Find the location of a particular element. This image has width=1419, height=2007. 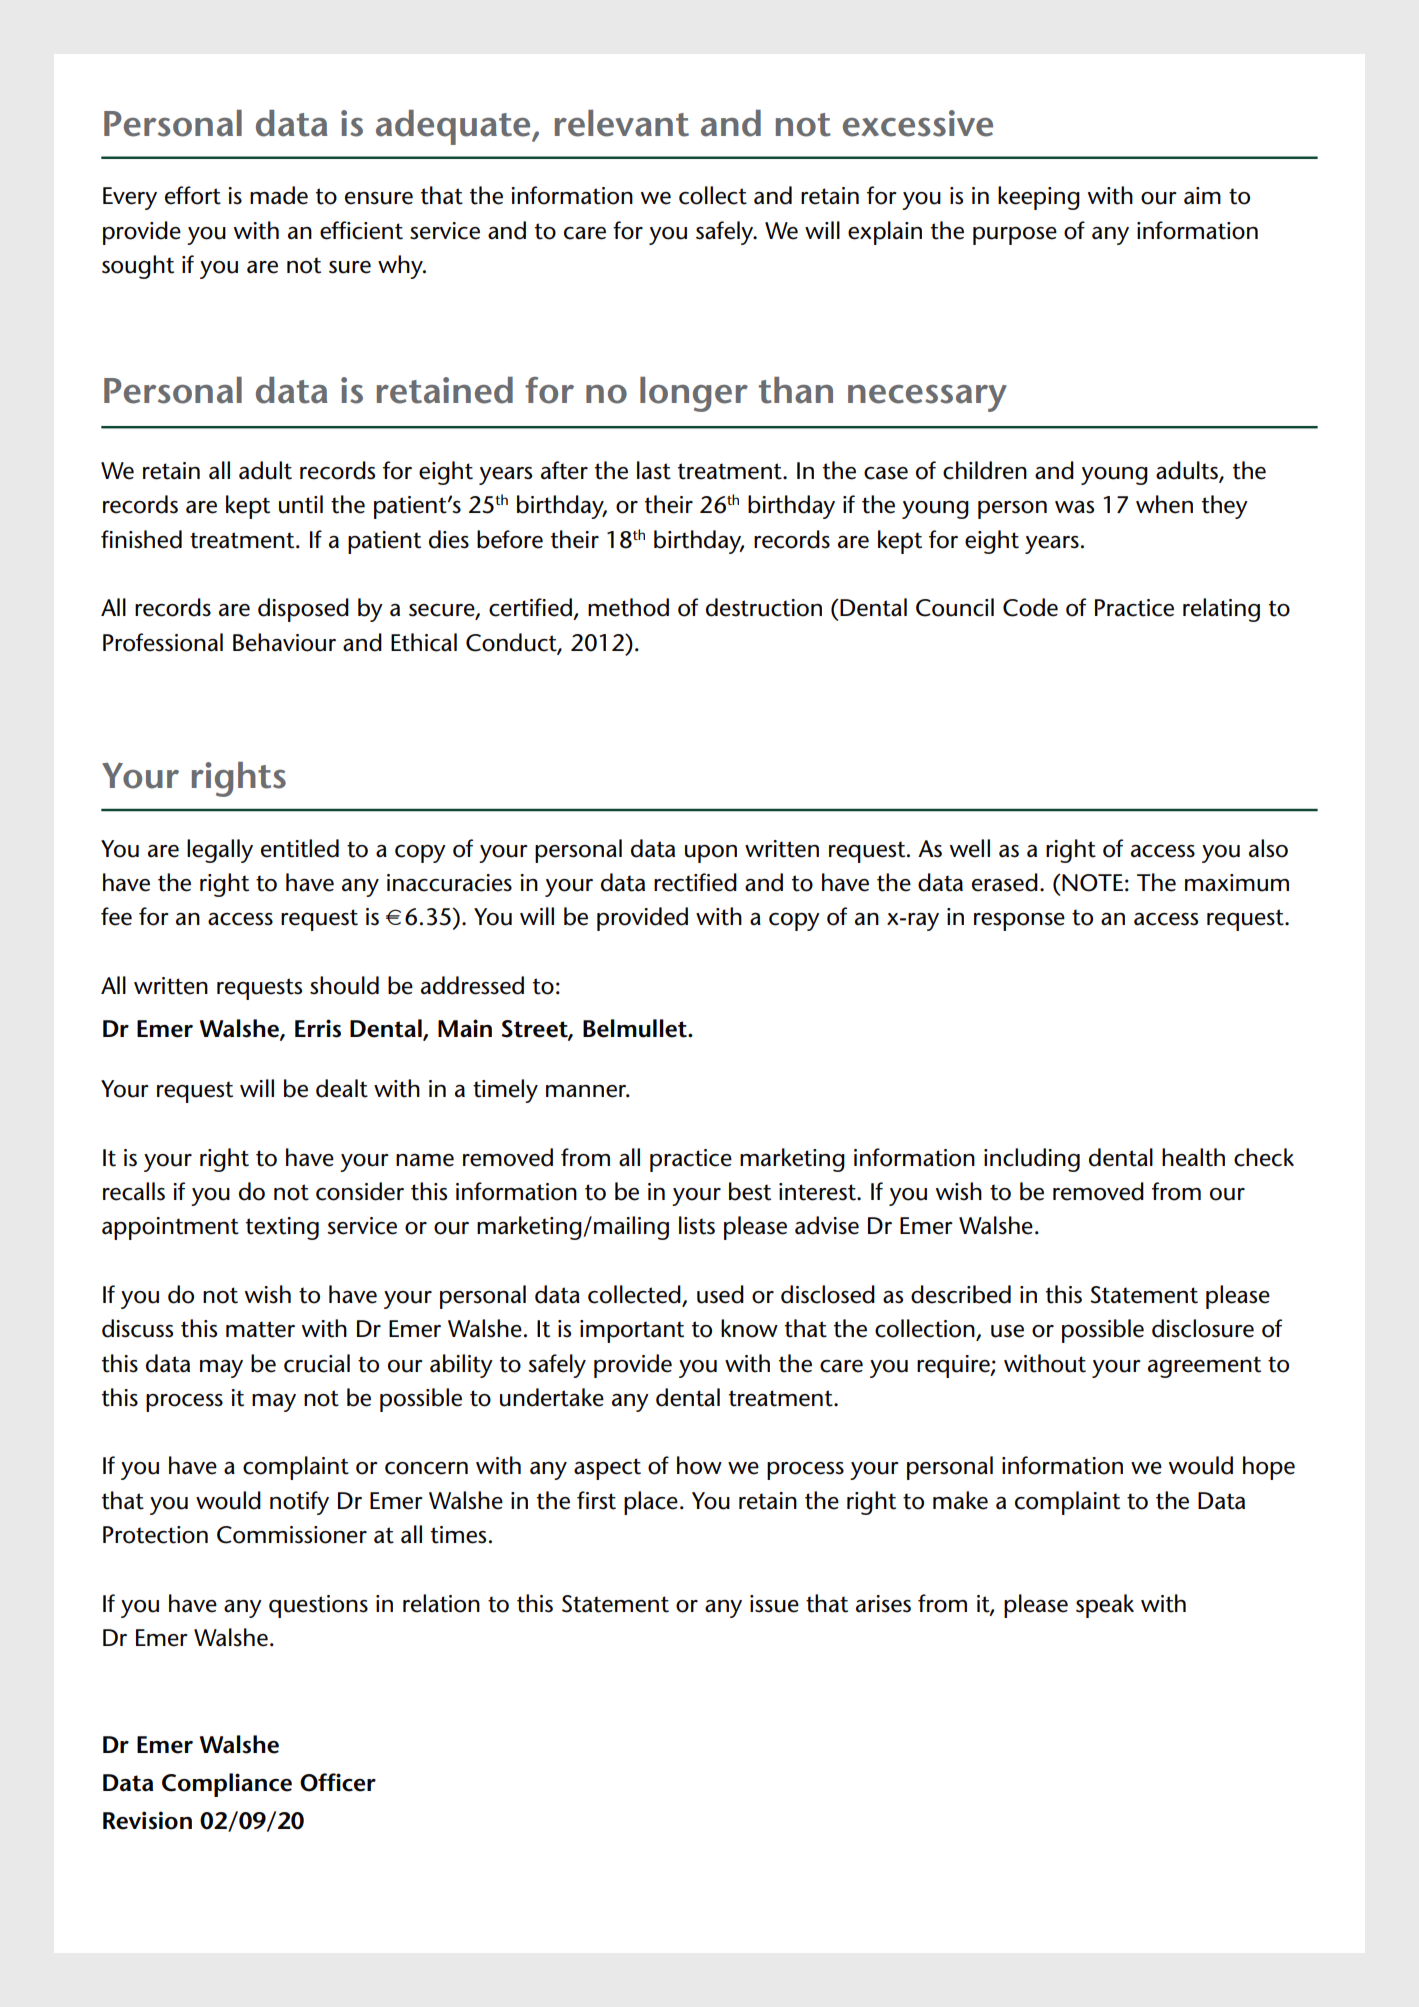

method is located at coordinates (628, 607).
